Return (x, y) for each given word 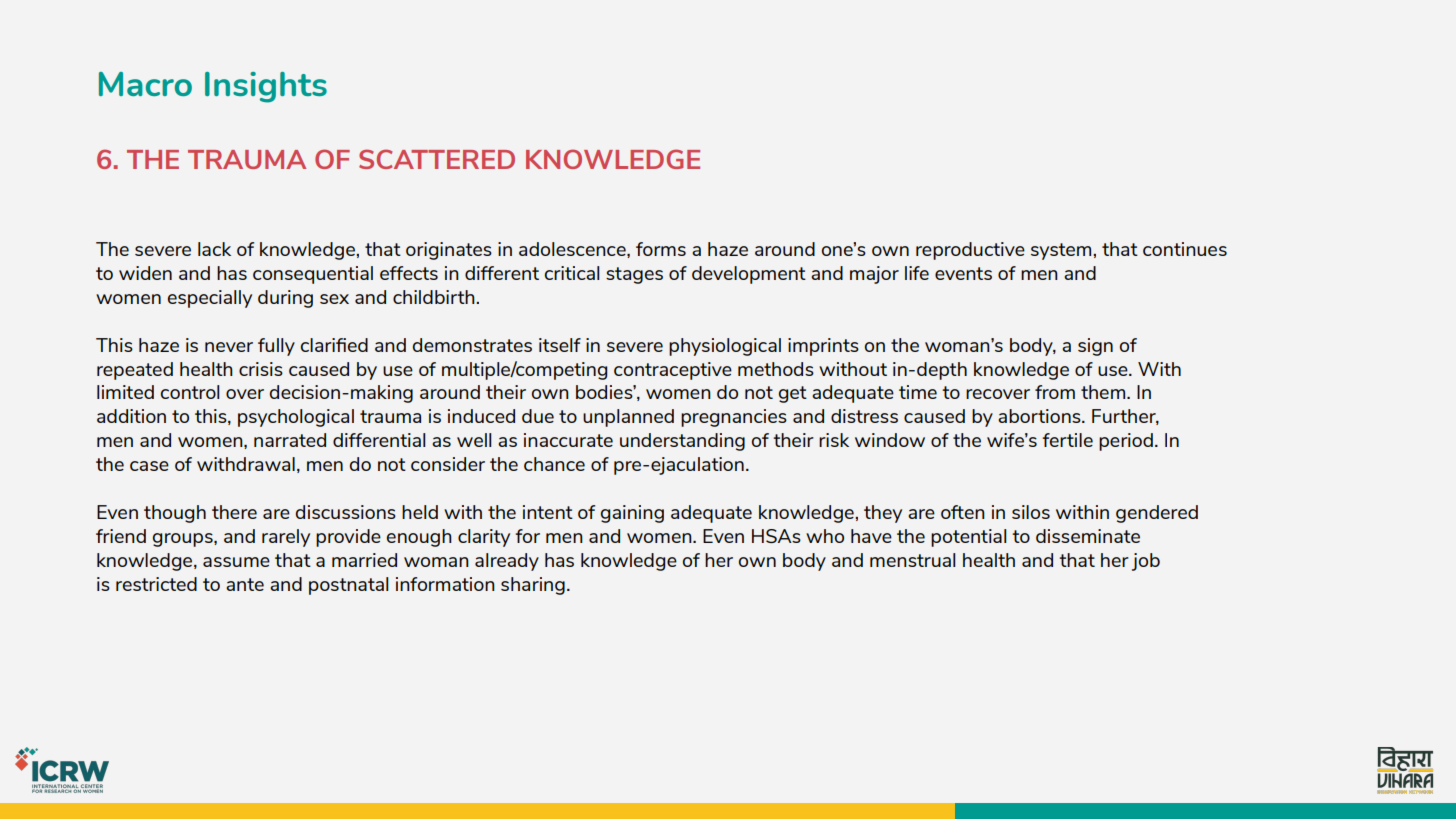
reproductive (970, 251)
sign (1095, 347)
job (1146, 562)
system (1062, 251)
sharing (533, 586)
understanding (682, 442)
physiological (725, 347)
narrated (290, 440)
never (229, 347)
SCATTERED (437, 159)
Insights (266, 87)
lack (214, 249)
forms (661, 249)
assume (236, 562)
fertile (1067, 440)
